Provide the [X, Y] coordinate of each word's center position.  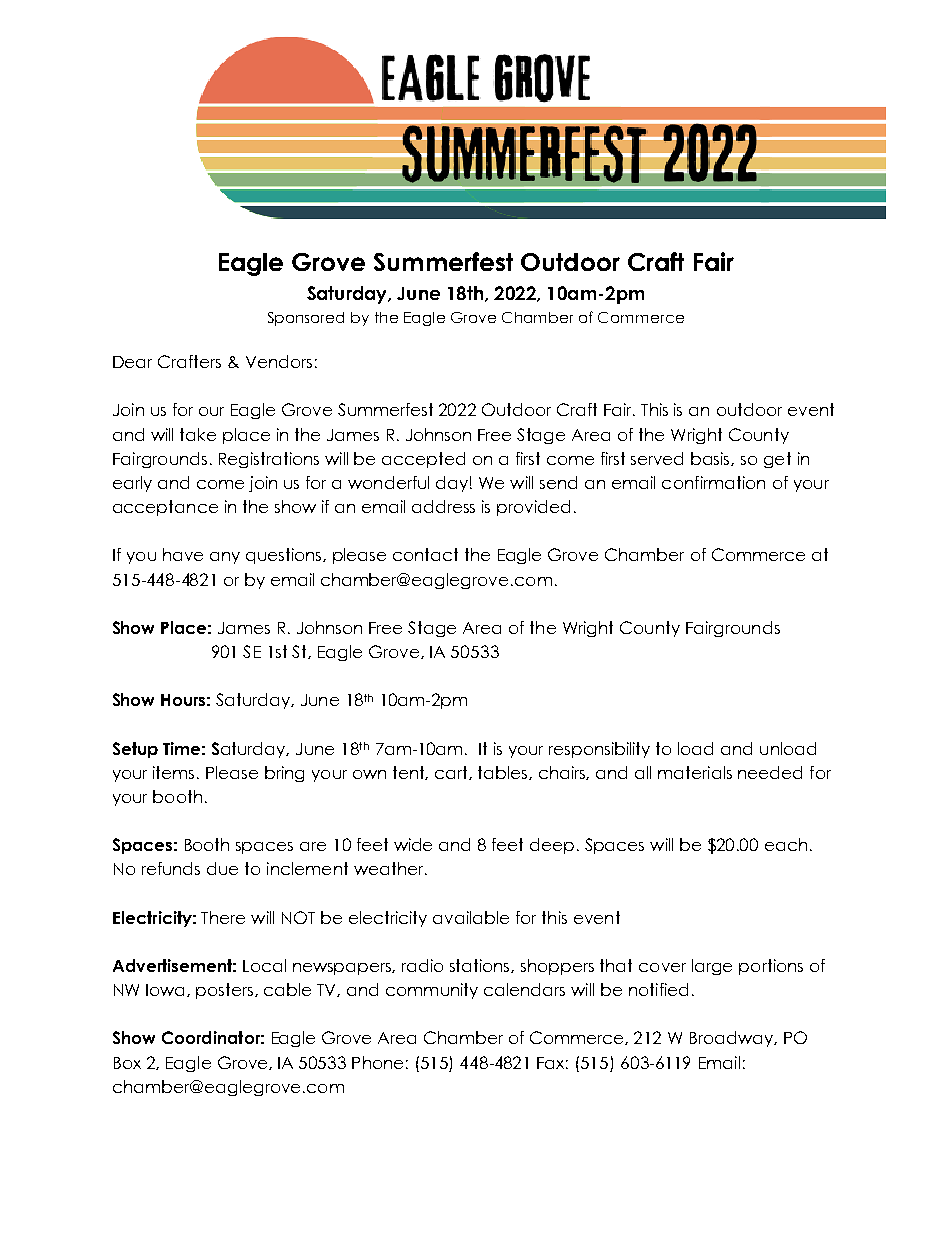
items [175, 772]
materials [695, 772]
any [225, 558]
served [657, 458]
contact [425, 554]
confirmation [713, 482]
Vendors [279, 361]
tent [410, 773]
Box [127, 1063]
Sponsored [306, 319]
